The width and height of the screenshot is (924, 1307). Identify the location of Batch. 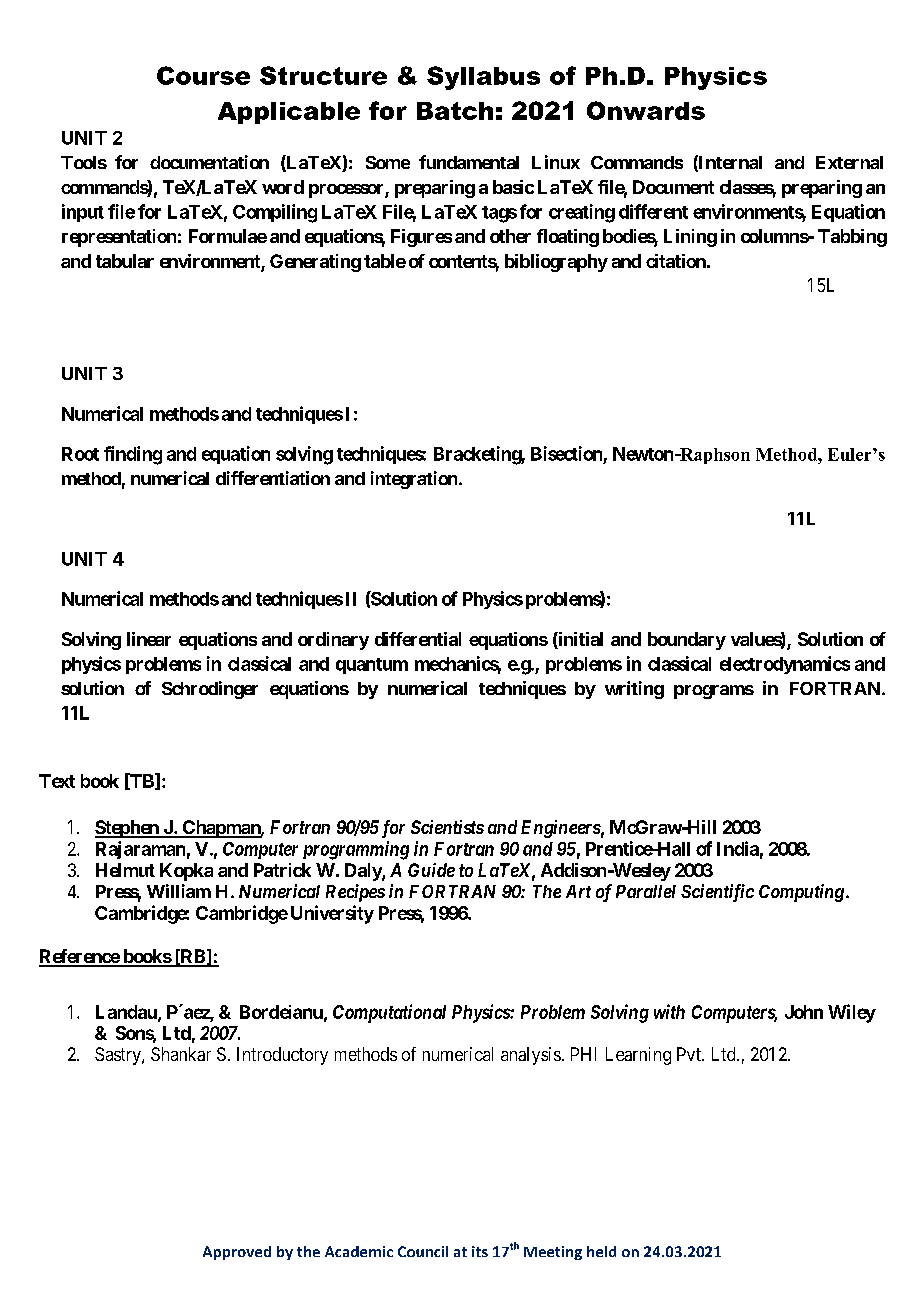
(455, 111).
